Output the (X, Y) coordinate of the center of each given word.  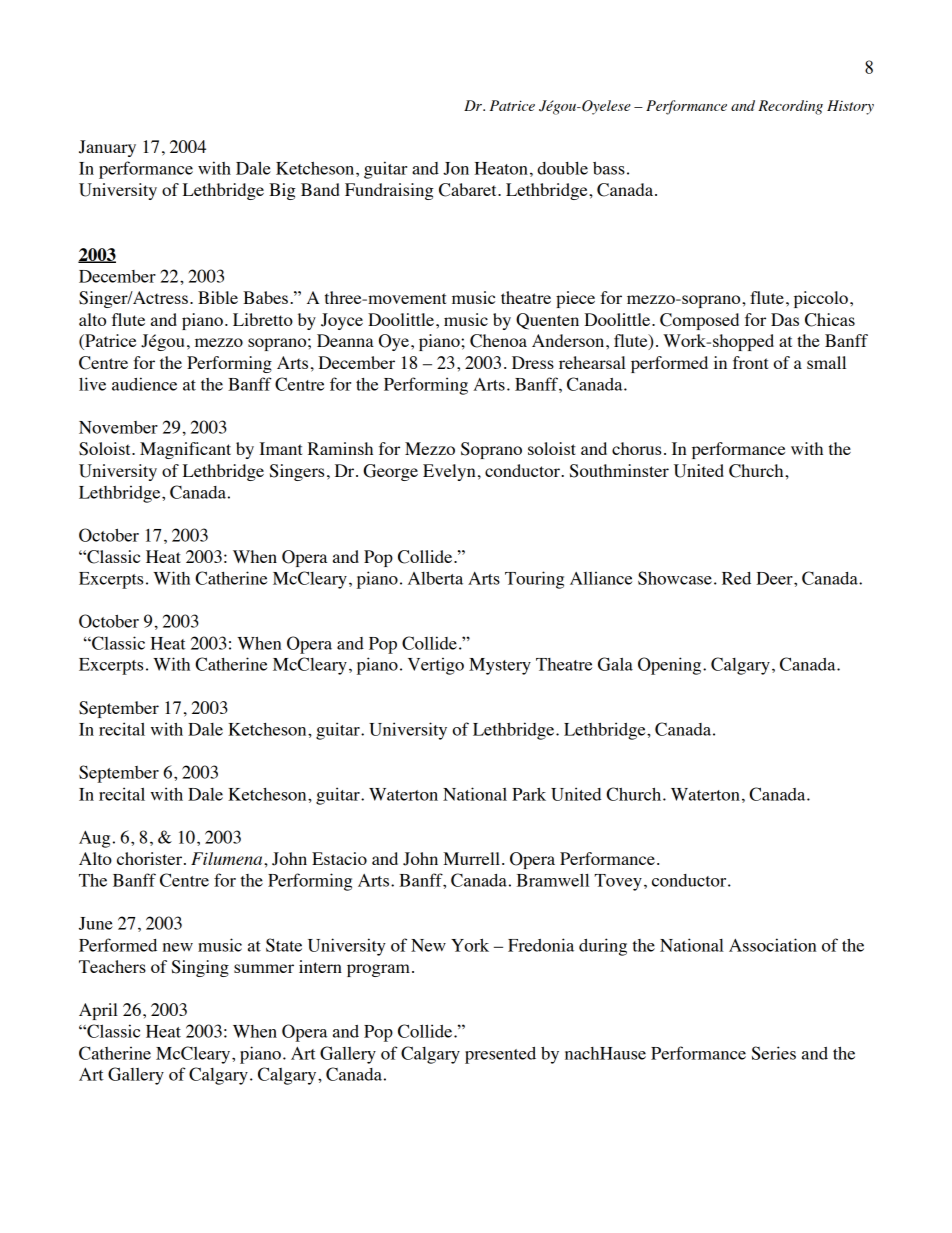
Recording (790, 107)
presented (500, 1055)
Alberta (435, 578)
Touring (534, 580)
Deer (775, 578)
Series (774, 1053)
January (107, 148)
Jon (456, 168)
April (98, 1011)
